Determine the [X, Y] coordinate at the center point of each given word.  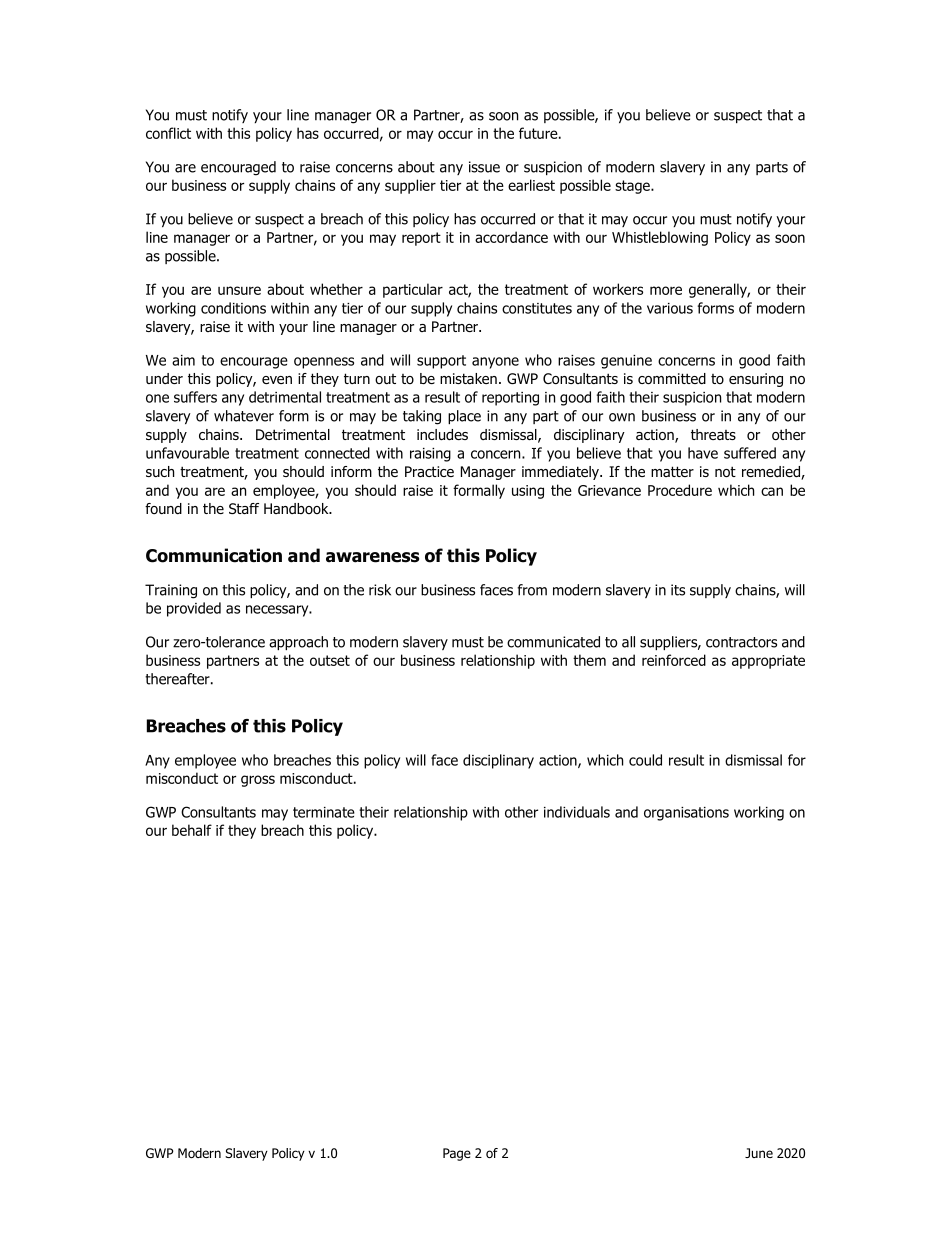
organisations [686, 814]
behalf [192, 830]
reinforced [674, 660]
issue [484, 167]
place [464, 417]
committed [672, 379]
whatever [244, 416]
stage [633, 187]
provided [194, 609]
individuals [577, 812]
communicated [553, 642]
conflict [168, 133]
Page [457, 1154]
